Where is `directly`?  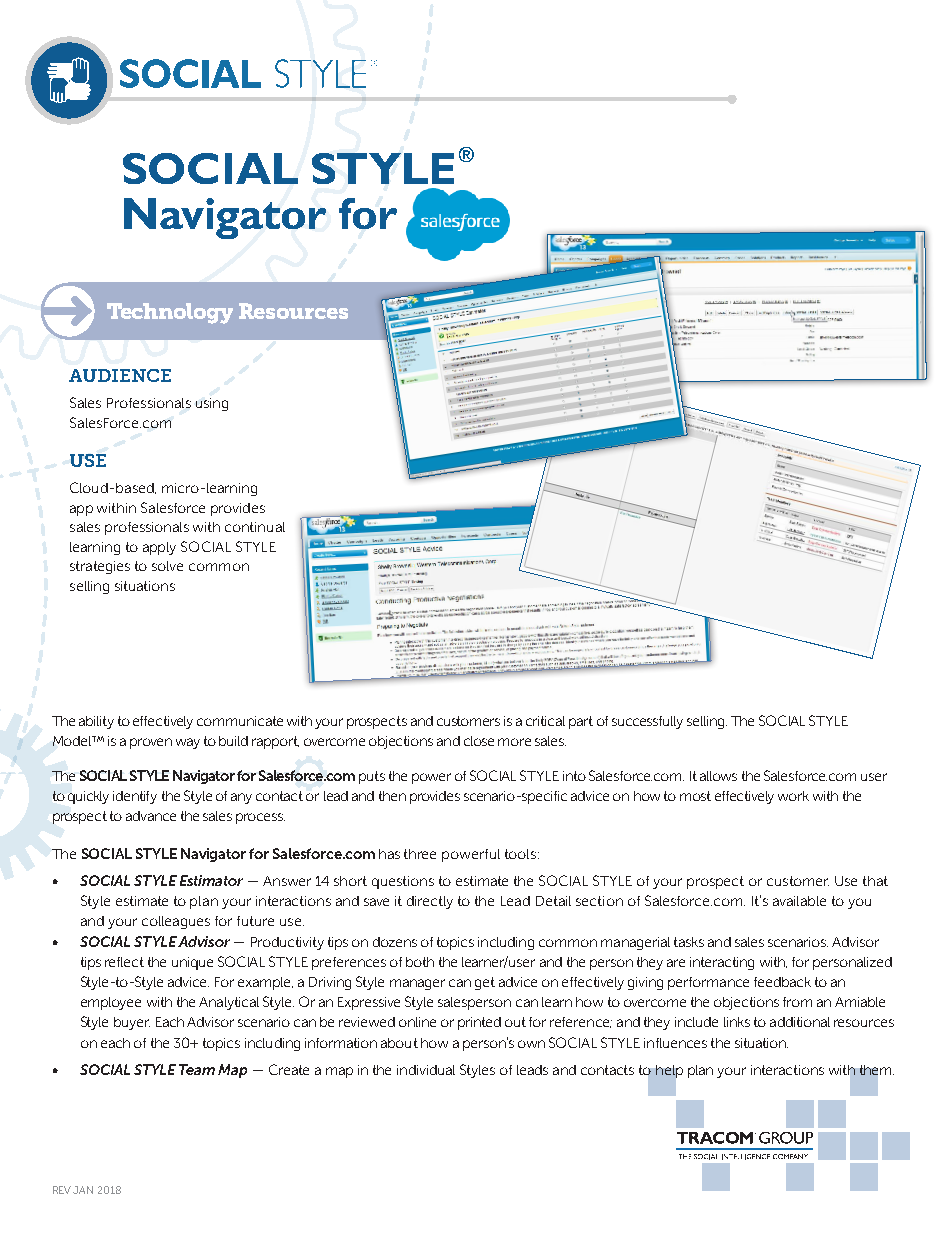
directly is located at coordinates (430, 902).
